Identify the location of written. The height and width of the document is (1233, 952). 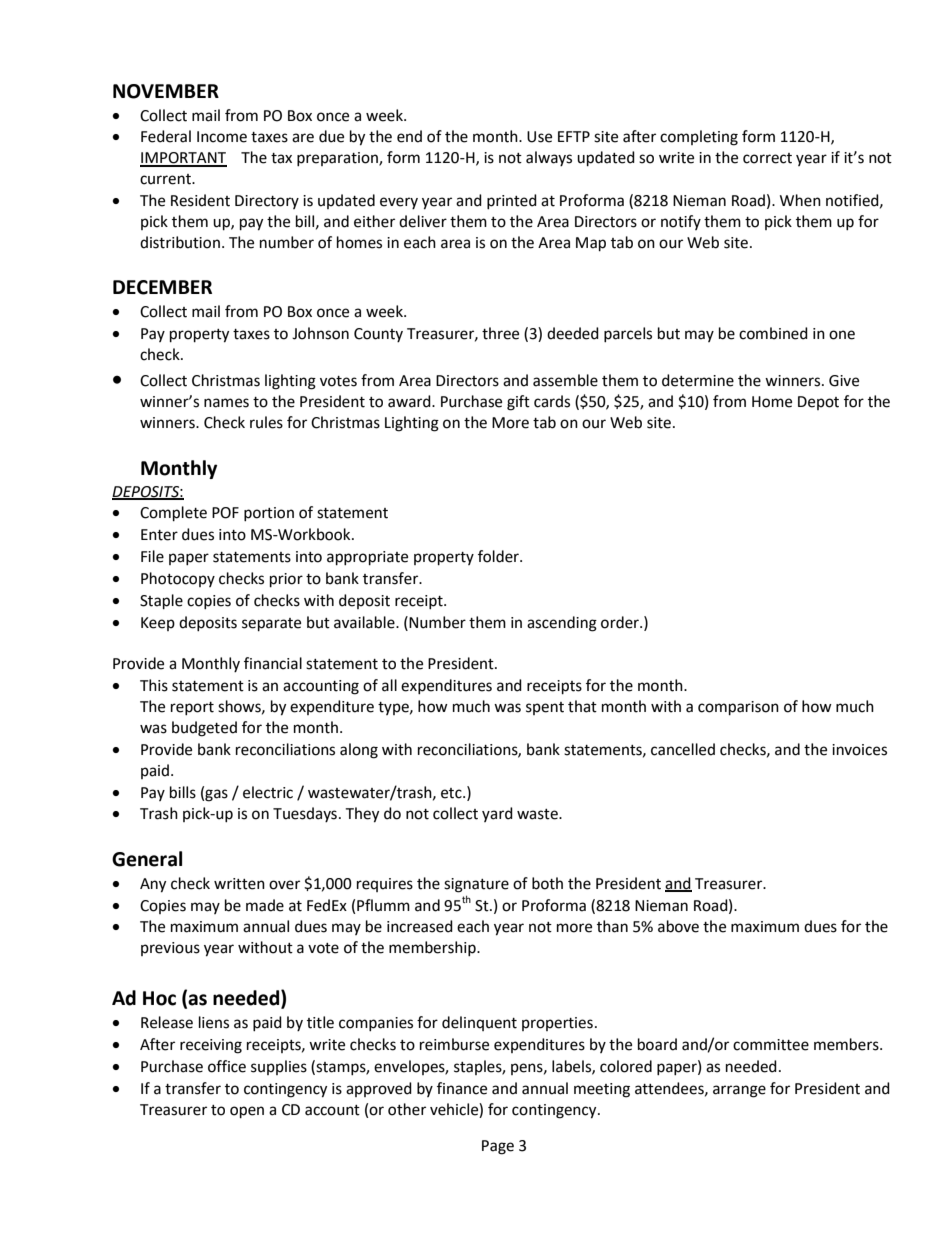
(239, 884).
